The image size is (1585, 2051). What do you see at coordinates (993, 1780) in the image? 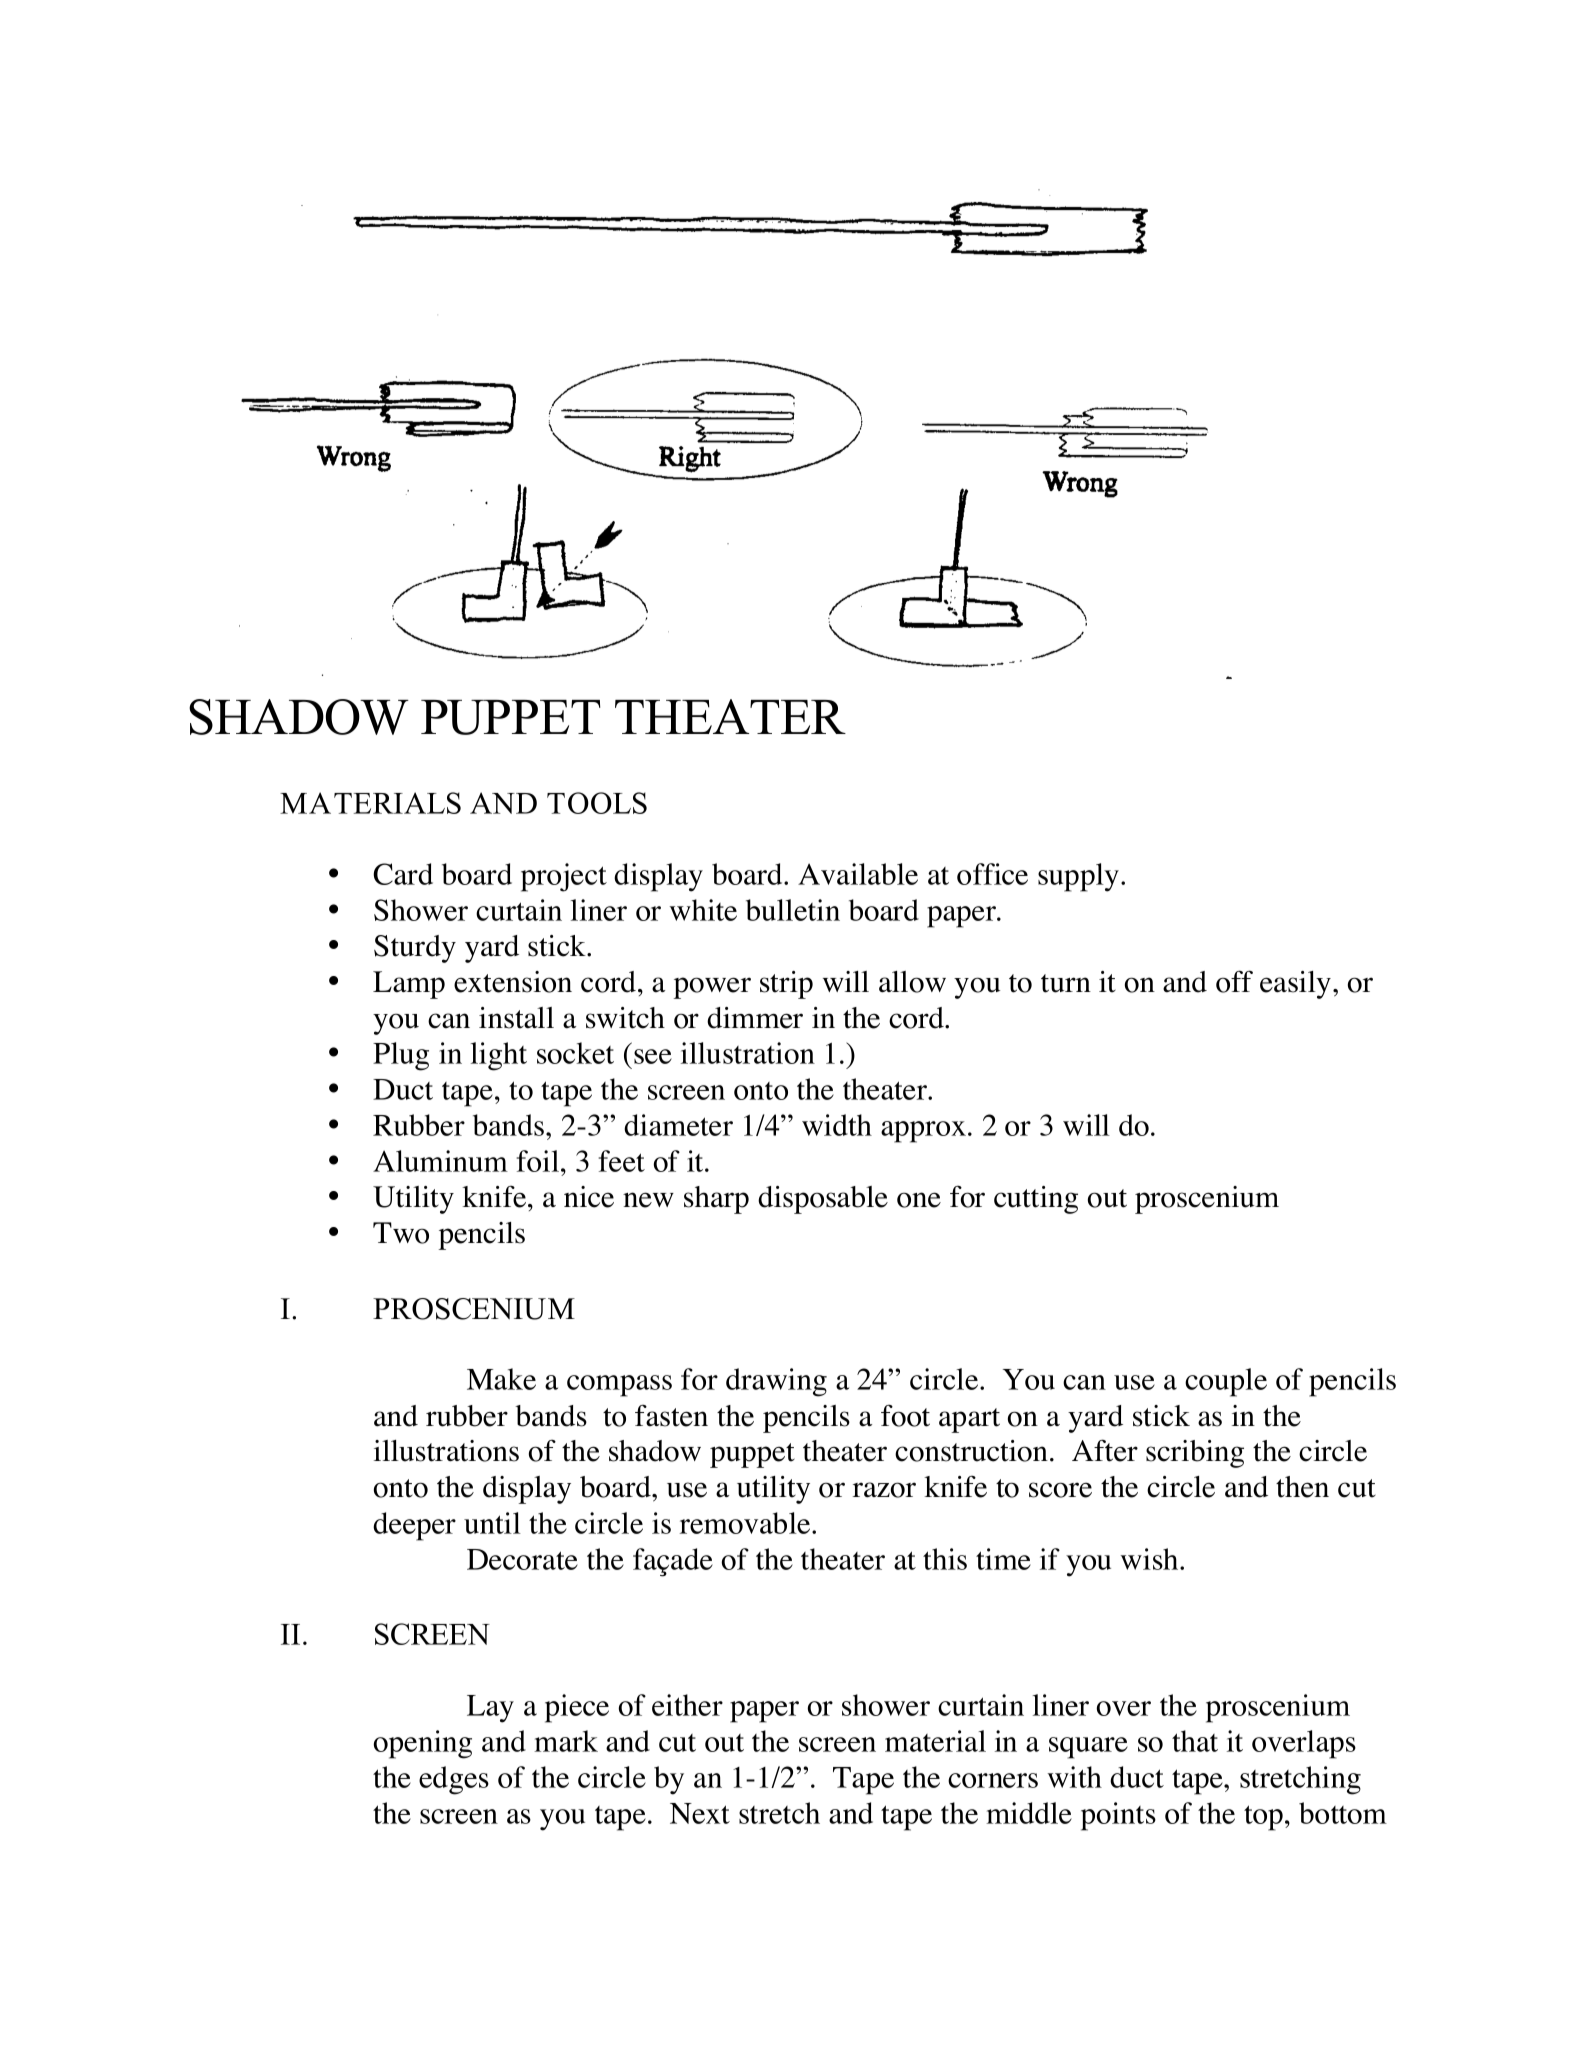
I see `corners` at bounding box center [993, 1780].
